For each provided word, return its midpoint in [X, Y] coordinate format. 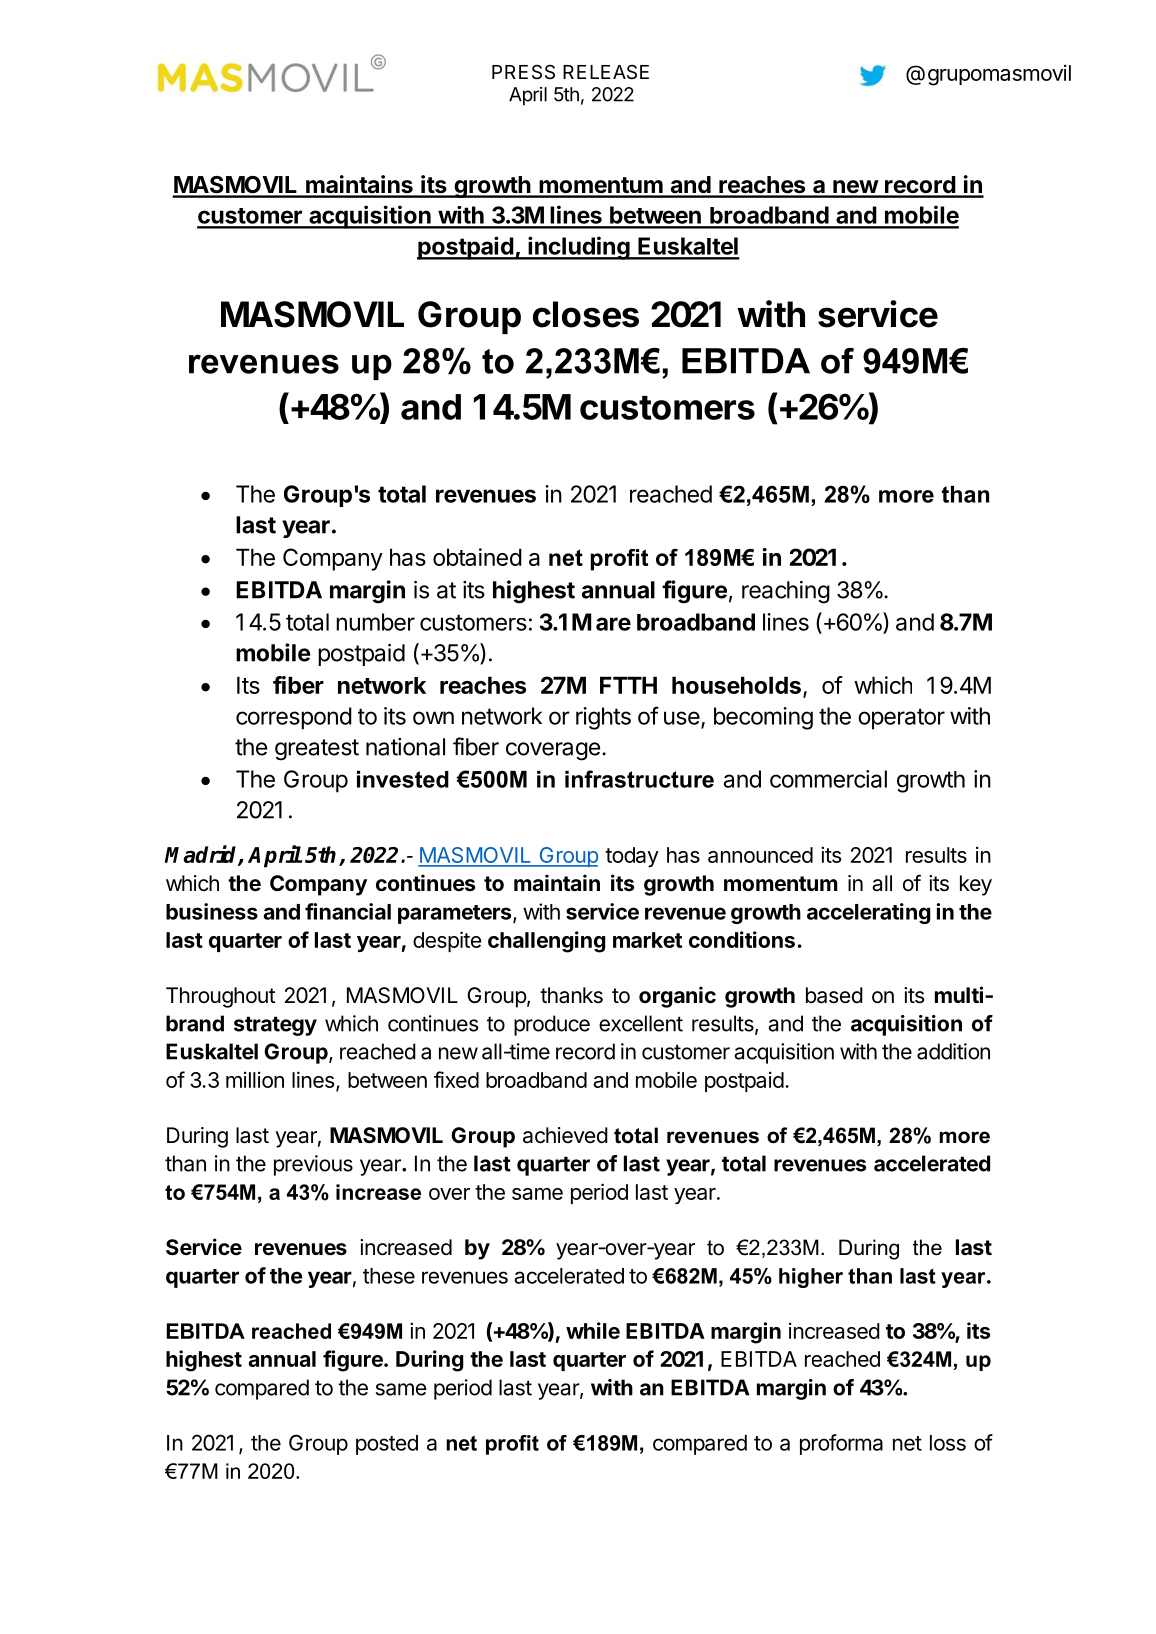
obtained [477, 557]
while [593, 1330]
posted [387, 1445]
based [834, 995]
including [579, 248]
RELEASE [606, 72]
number [375, 622]
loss [948, 1443]
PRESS [523, 72]
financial [348, 911]
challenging [547, 942]
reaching [786, 592]
